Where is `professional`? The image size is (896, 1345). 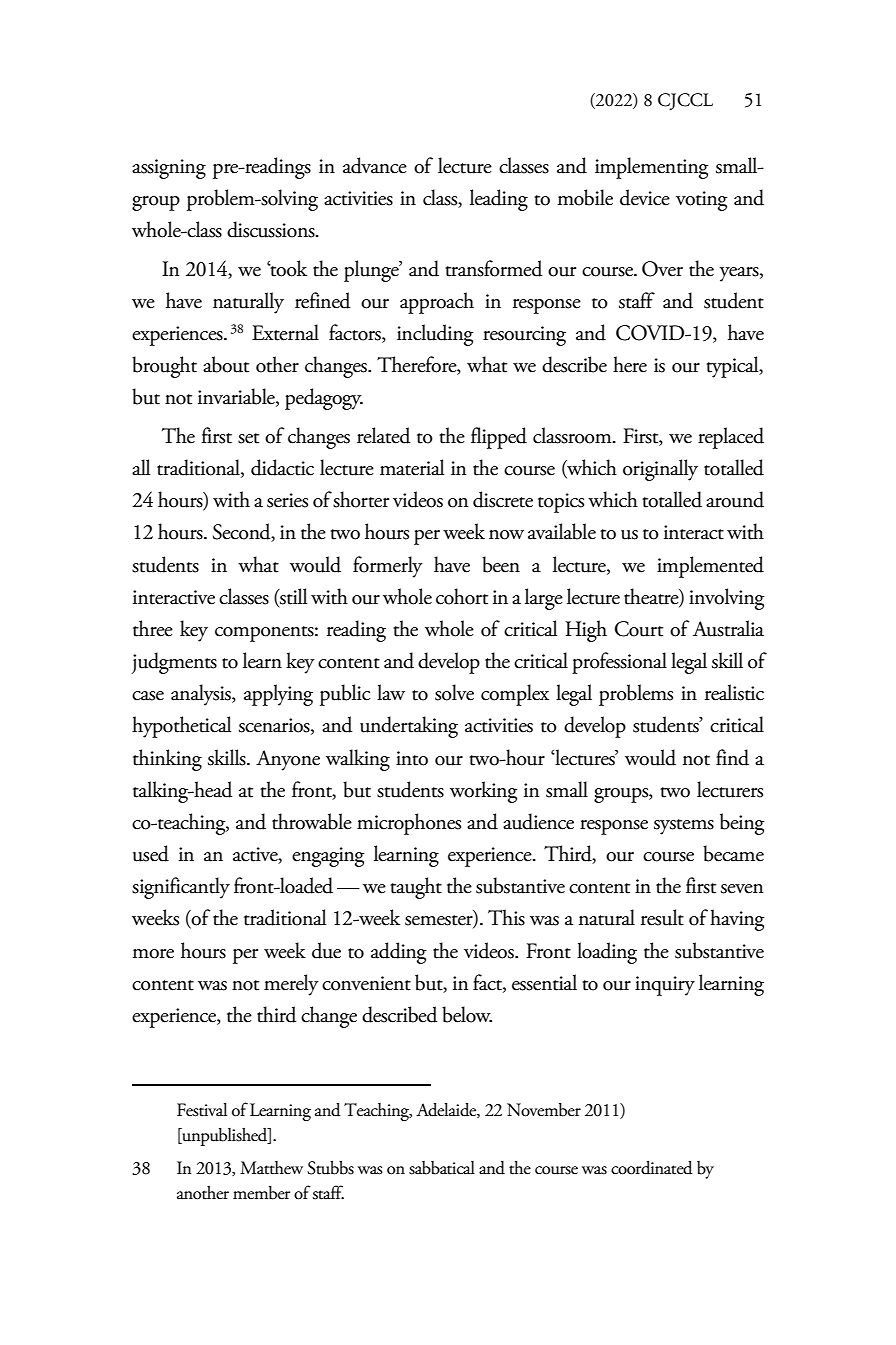 professional is located at coordinates (619, 663).
